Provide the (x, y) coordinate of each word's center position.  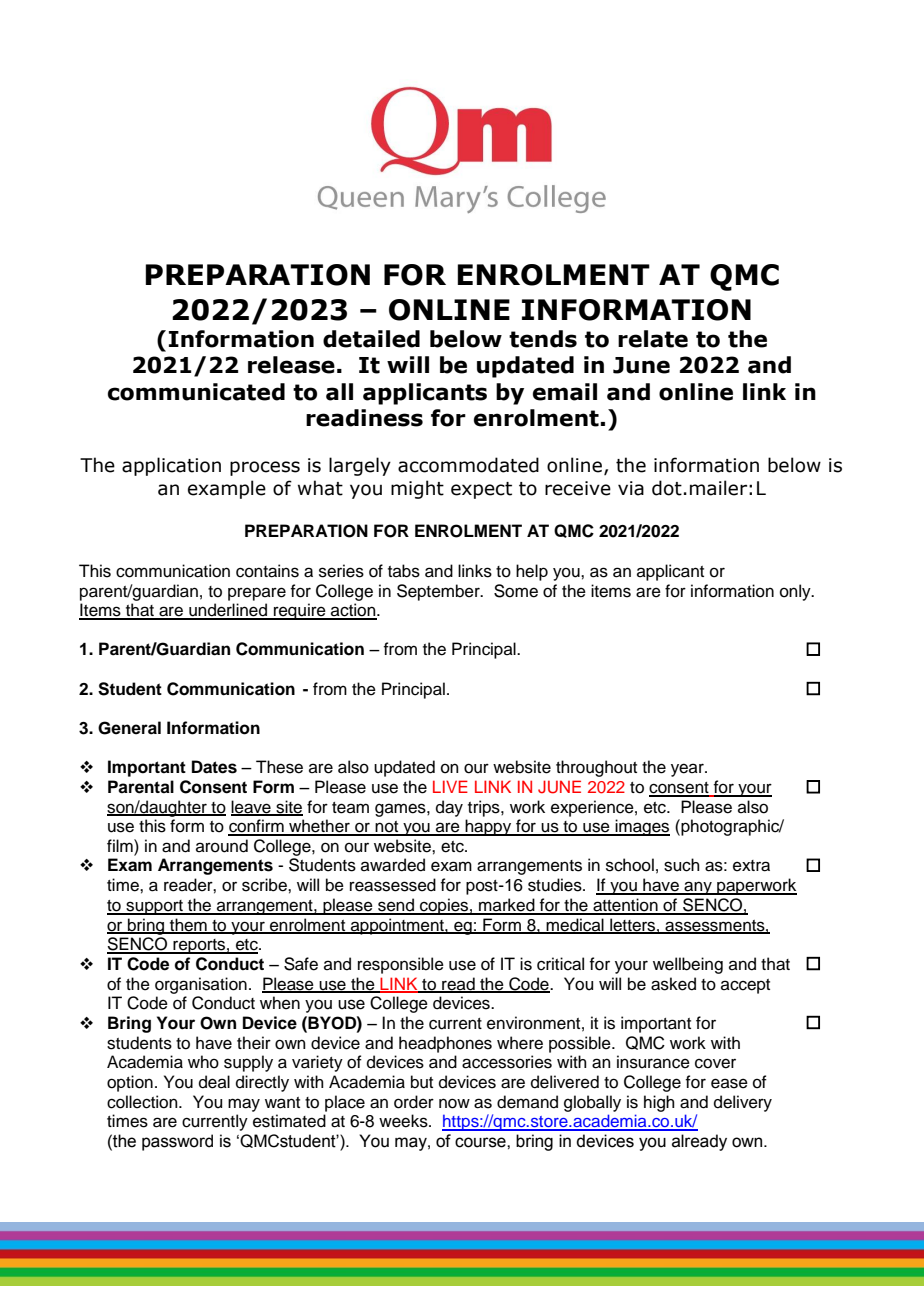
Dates (214, 767)
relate (653, 339)
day (449, 808)
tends (543, 339)
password (177, 1142)
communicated (196, 392)
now (454, 1103)
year (688, 770)
